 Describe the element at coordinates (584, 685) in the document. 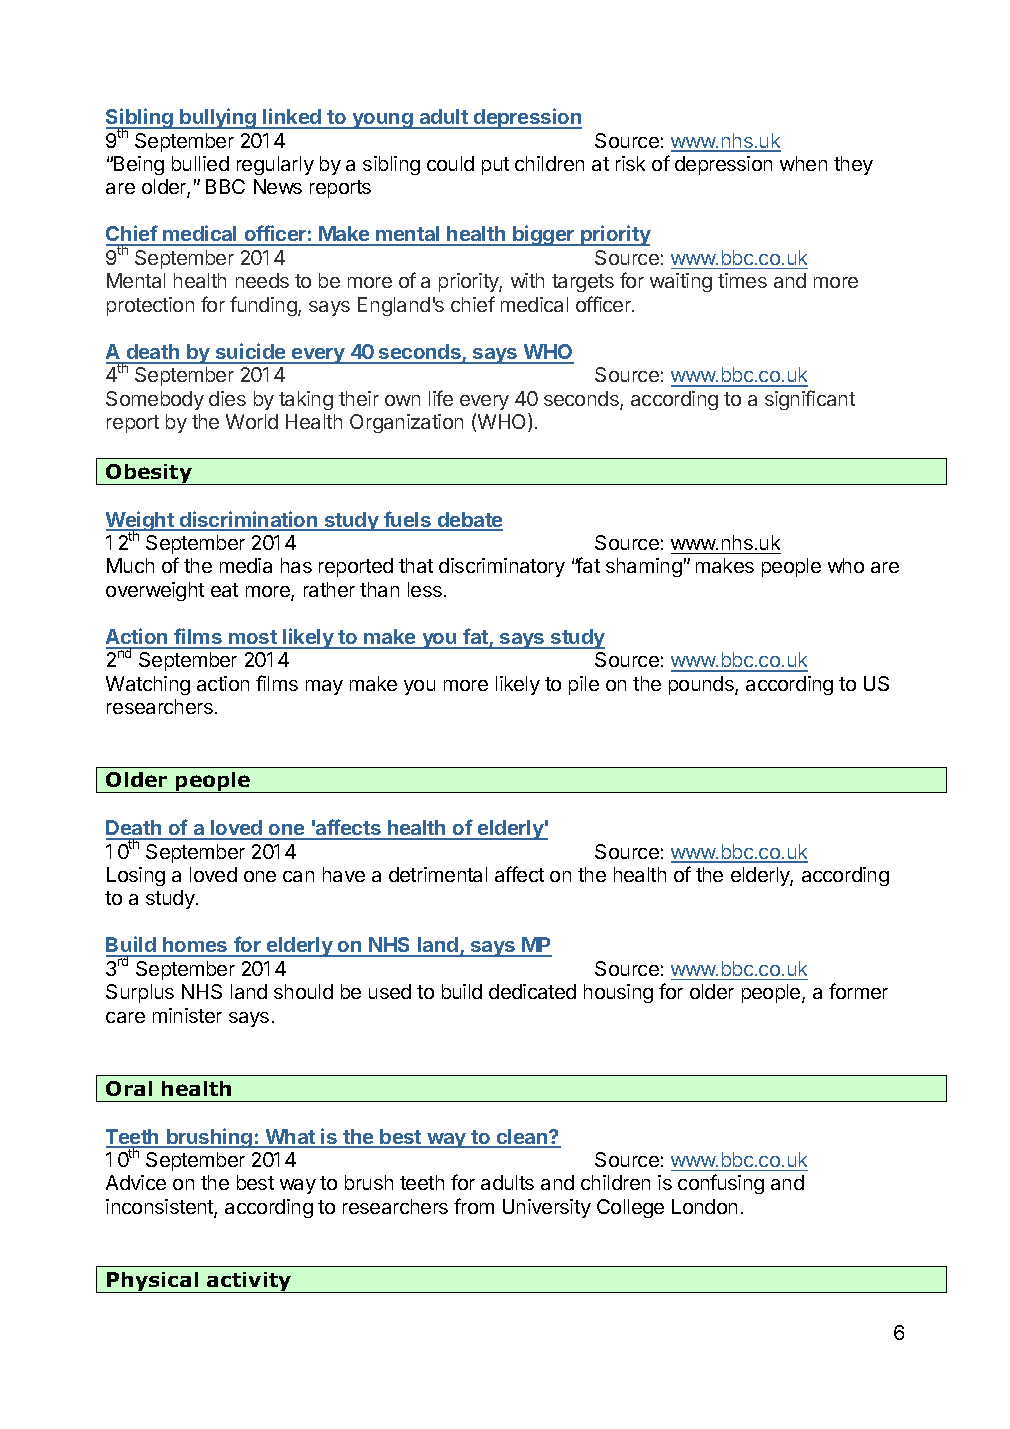

I see `pile` at that location.
